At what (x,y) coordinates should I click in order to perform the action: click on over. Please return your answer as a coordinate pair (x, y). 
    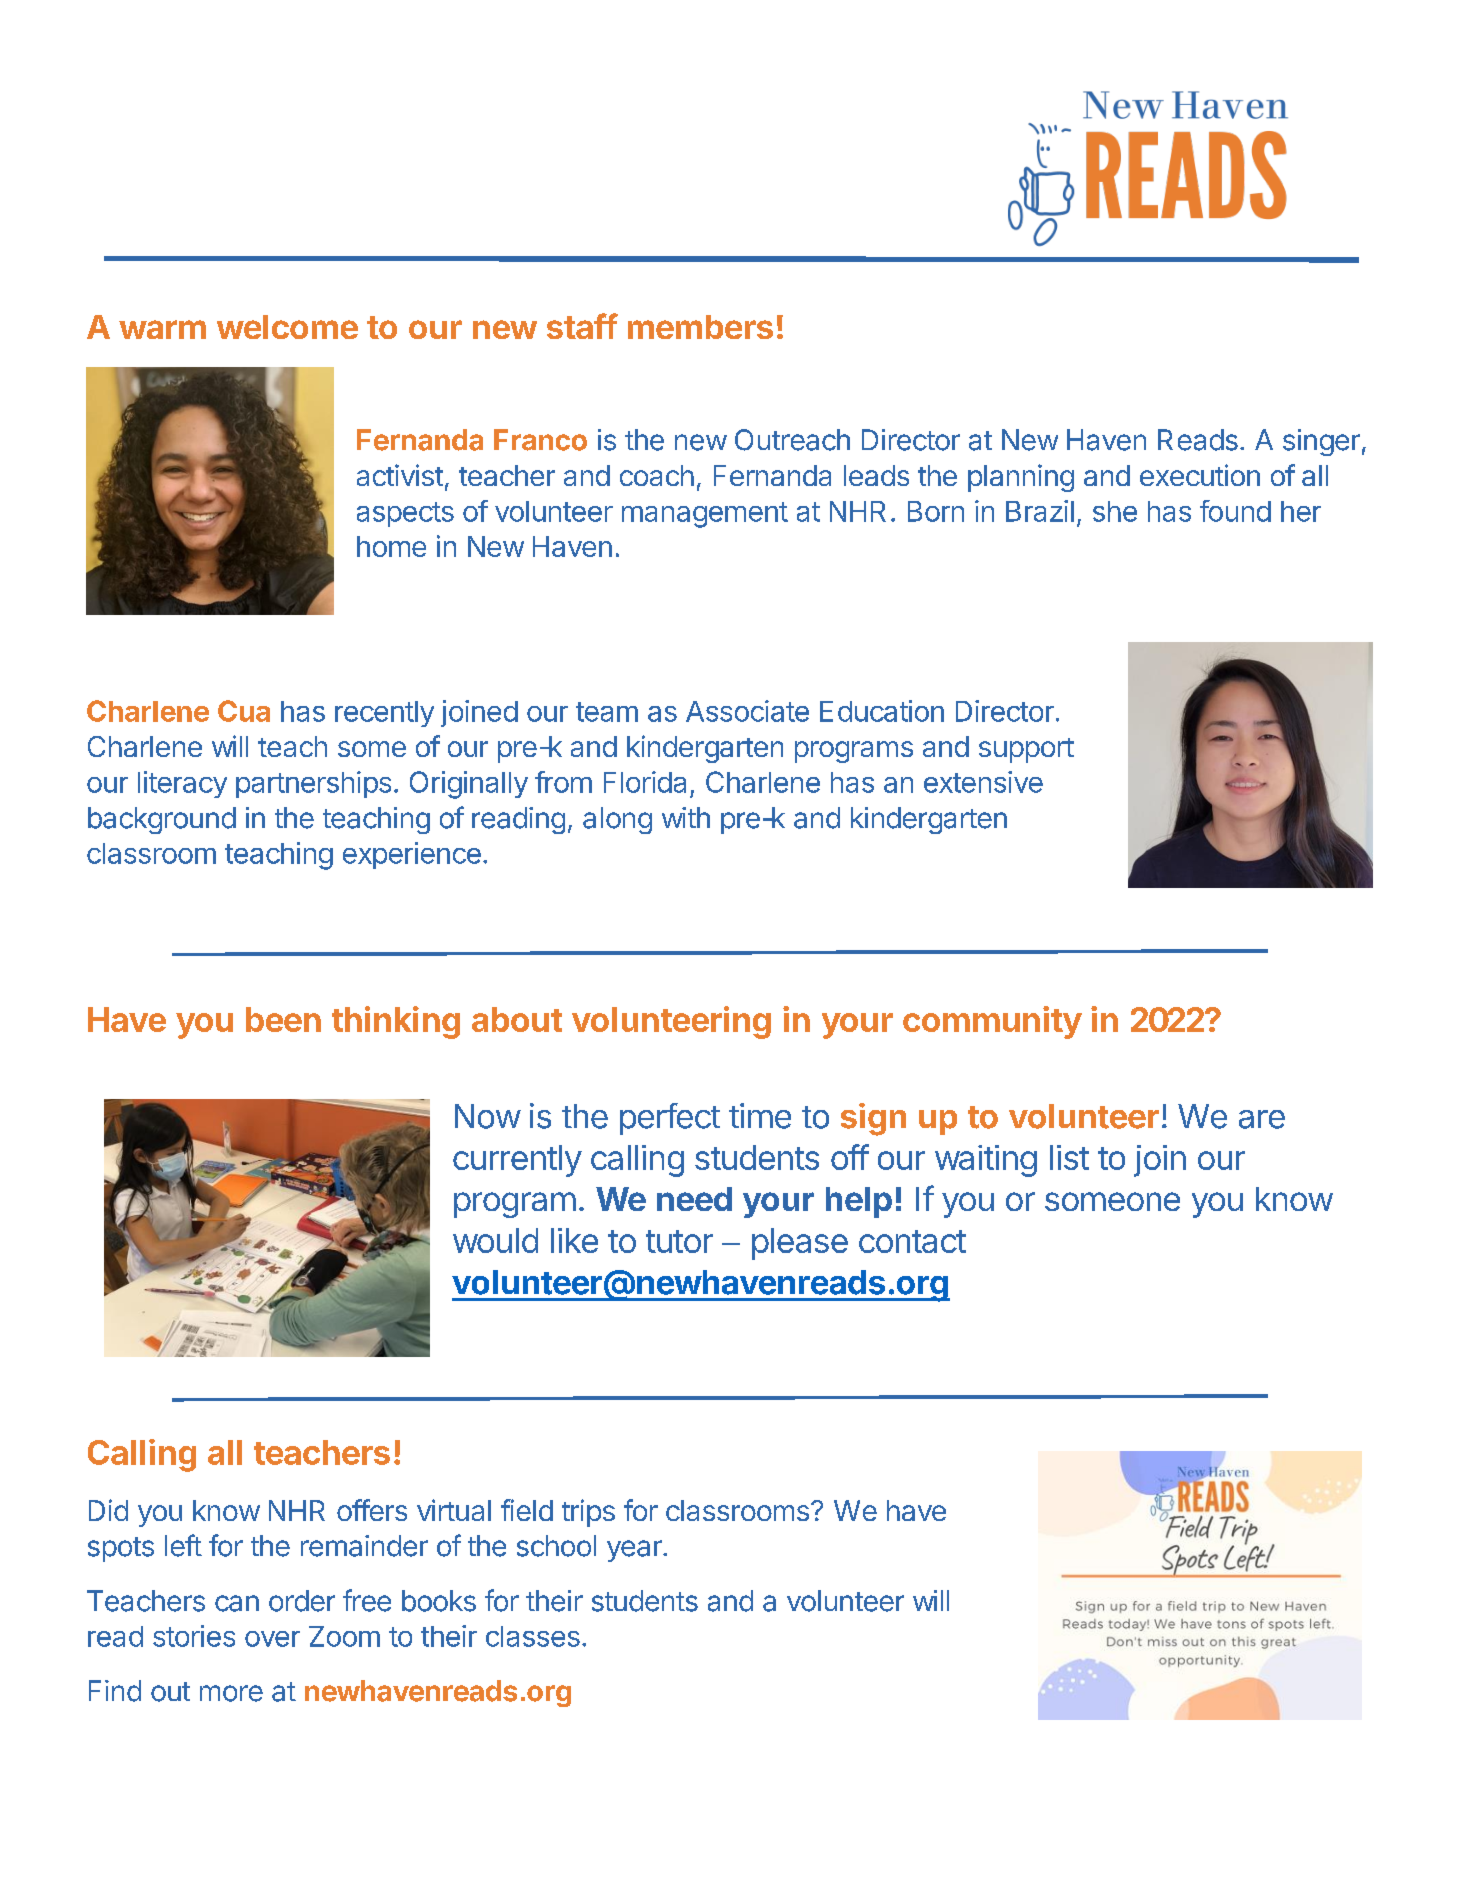
    Looking at the image, I should click on (272, 1639).
